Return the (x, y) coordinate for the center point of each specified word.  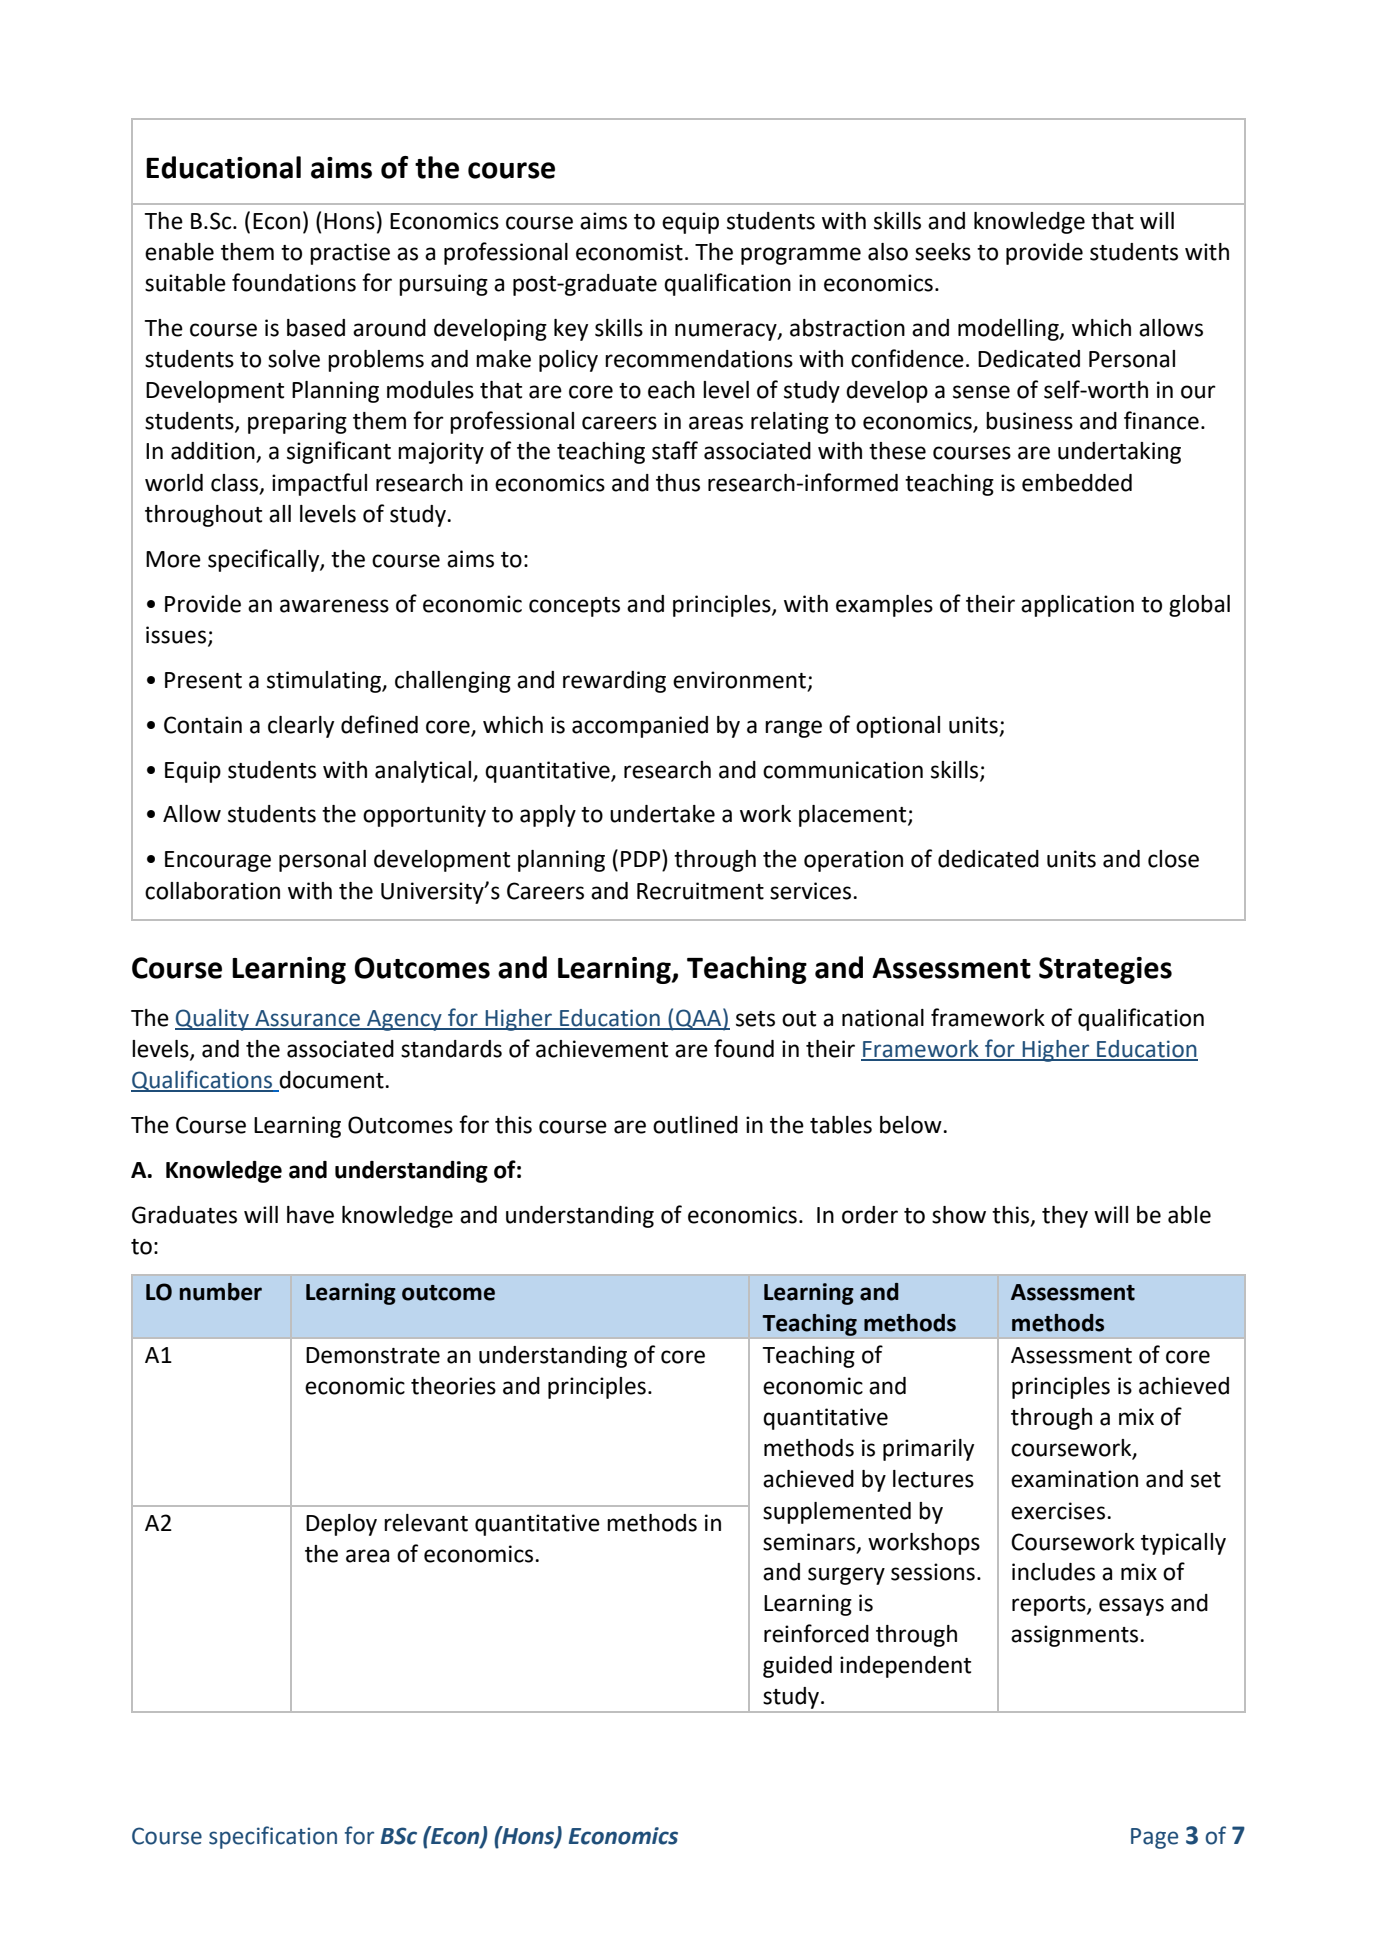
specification (273, 1837)
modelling (1009, 330)
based (316, 328)
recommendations (699, 359)
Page (1154, 1838)
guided (797, 1667)
